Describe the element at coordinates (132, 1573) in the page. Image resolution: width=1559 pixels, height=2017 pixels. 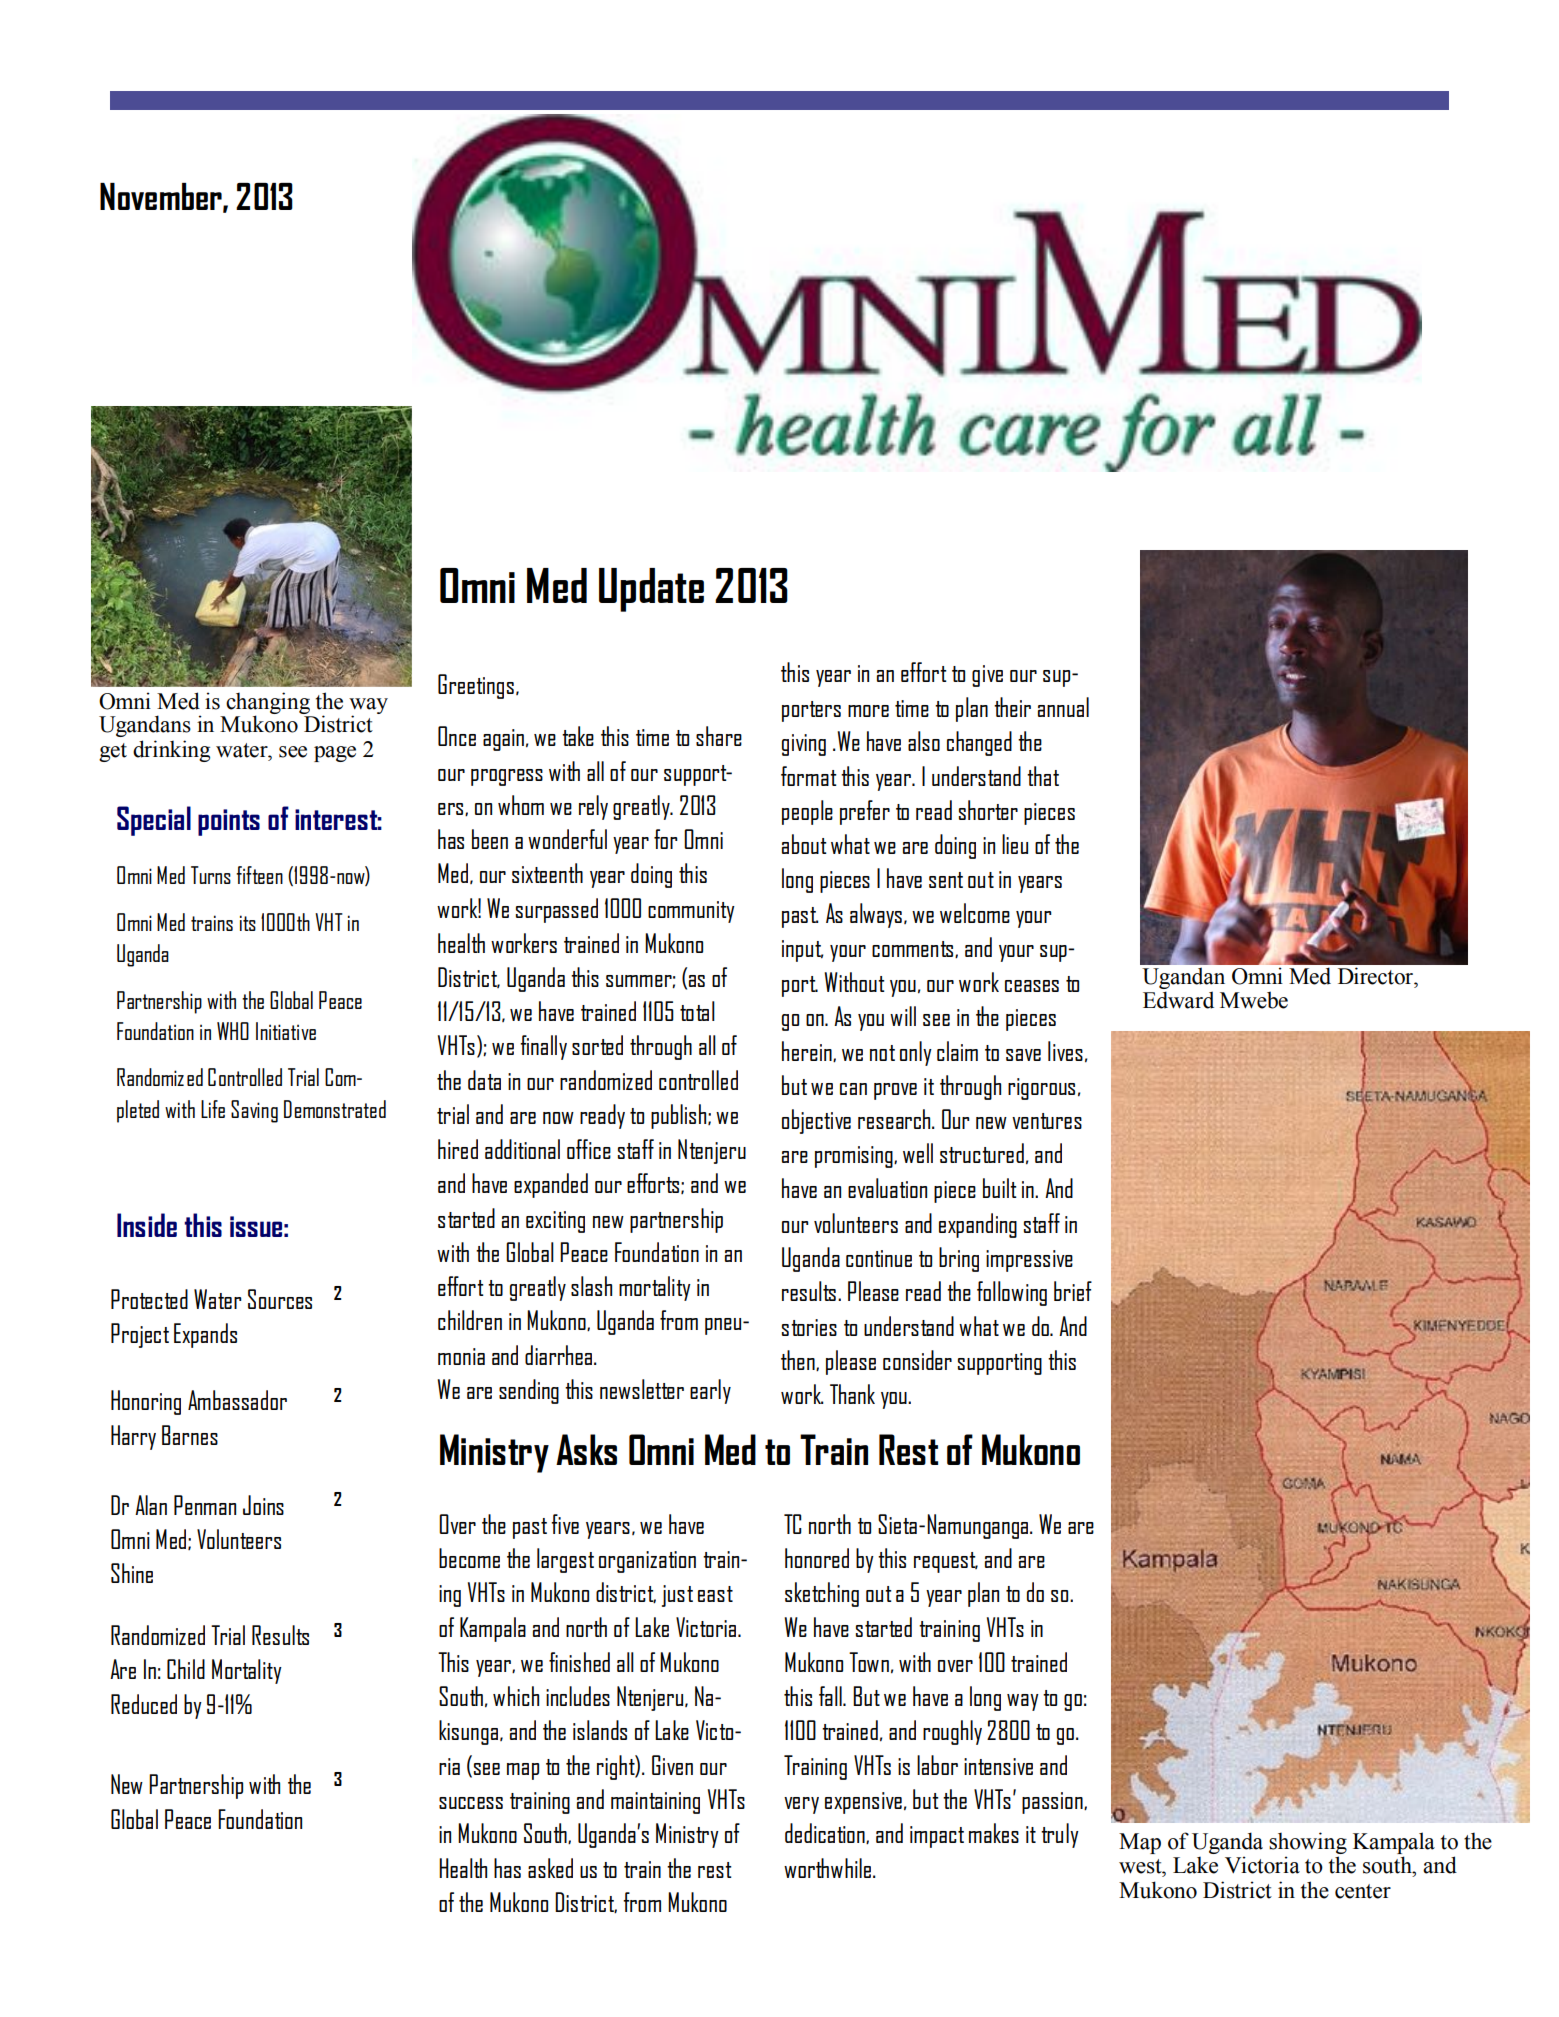
I see `Shine` at that location.
